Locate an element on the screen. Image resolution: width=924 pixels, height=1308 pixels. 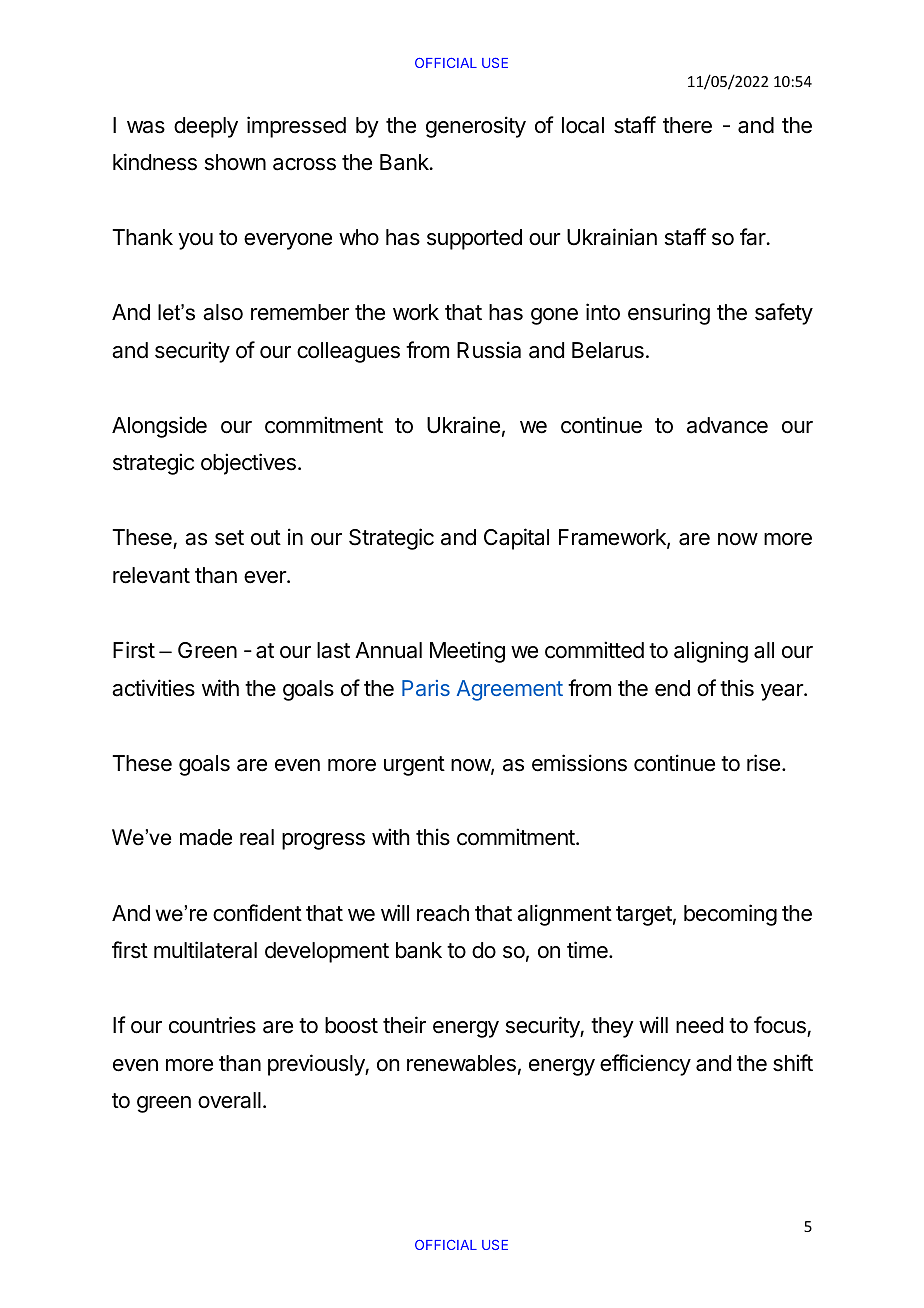
generosity is located at coordinates (476, 127).
